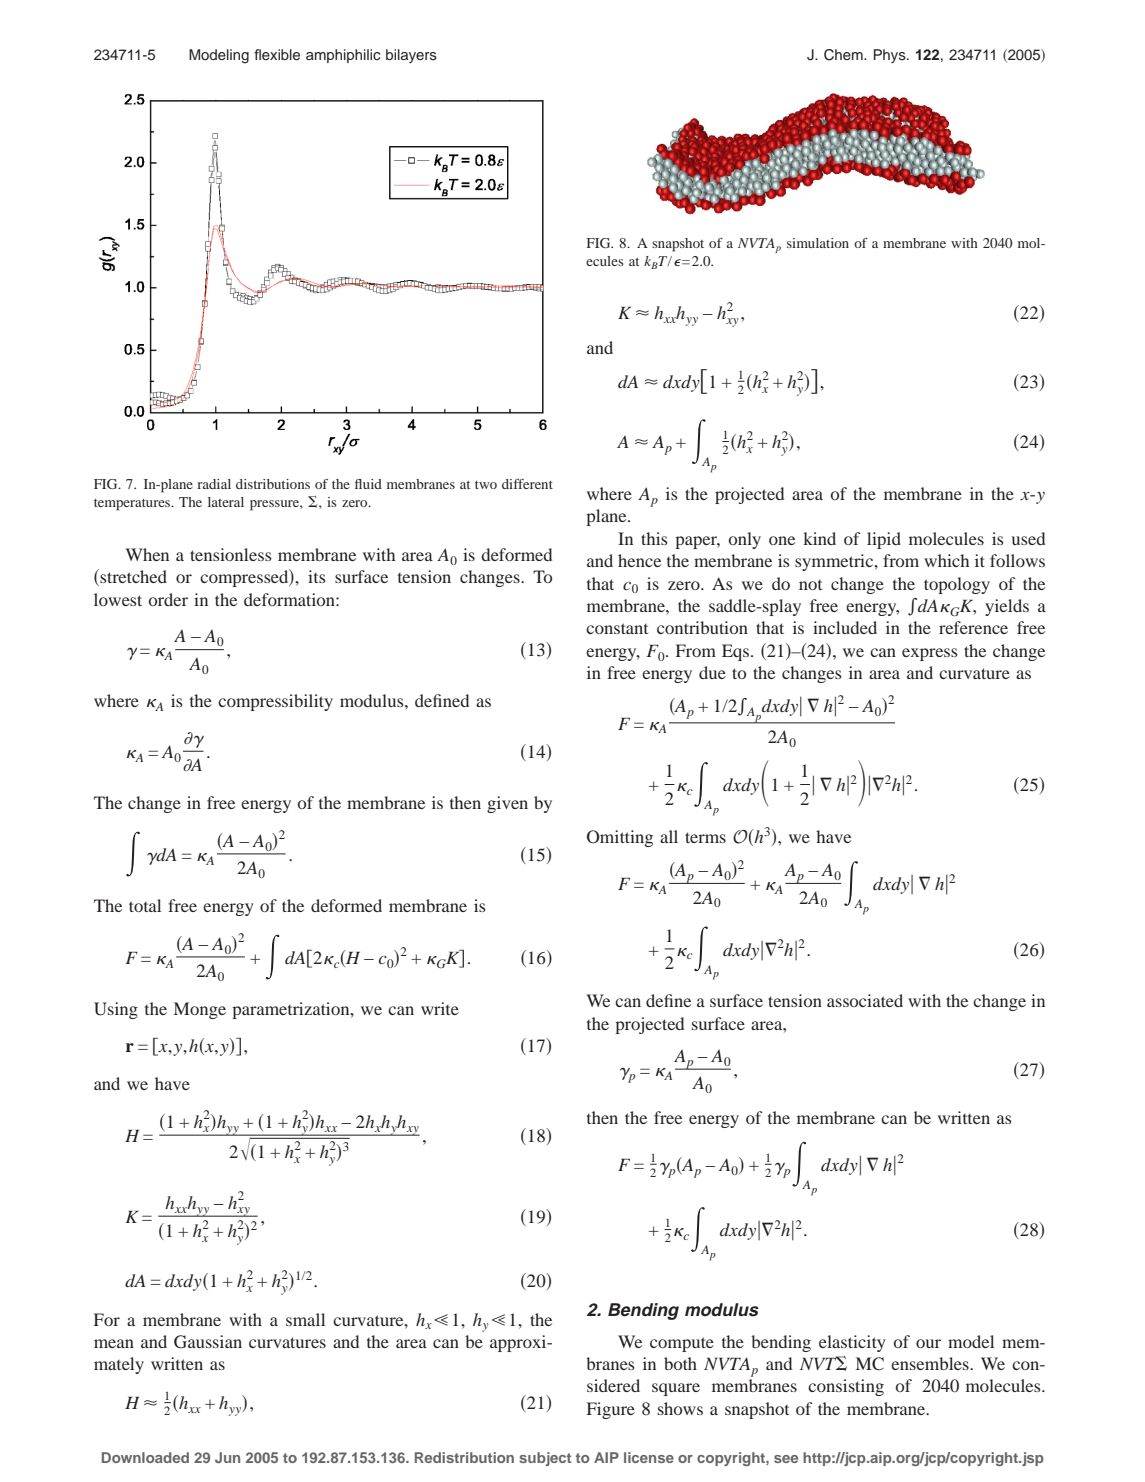 The width and height of the image is (1145, 1482). I want to click on amphiphilic, so click(343, 56).
